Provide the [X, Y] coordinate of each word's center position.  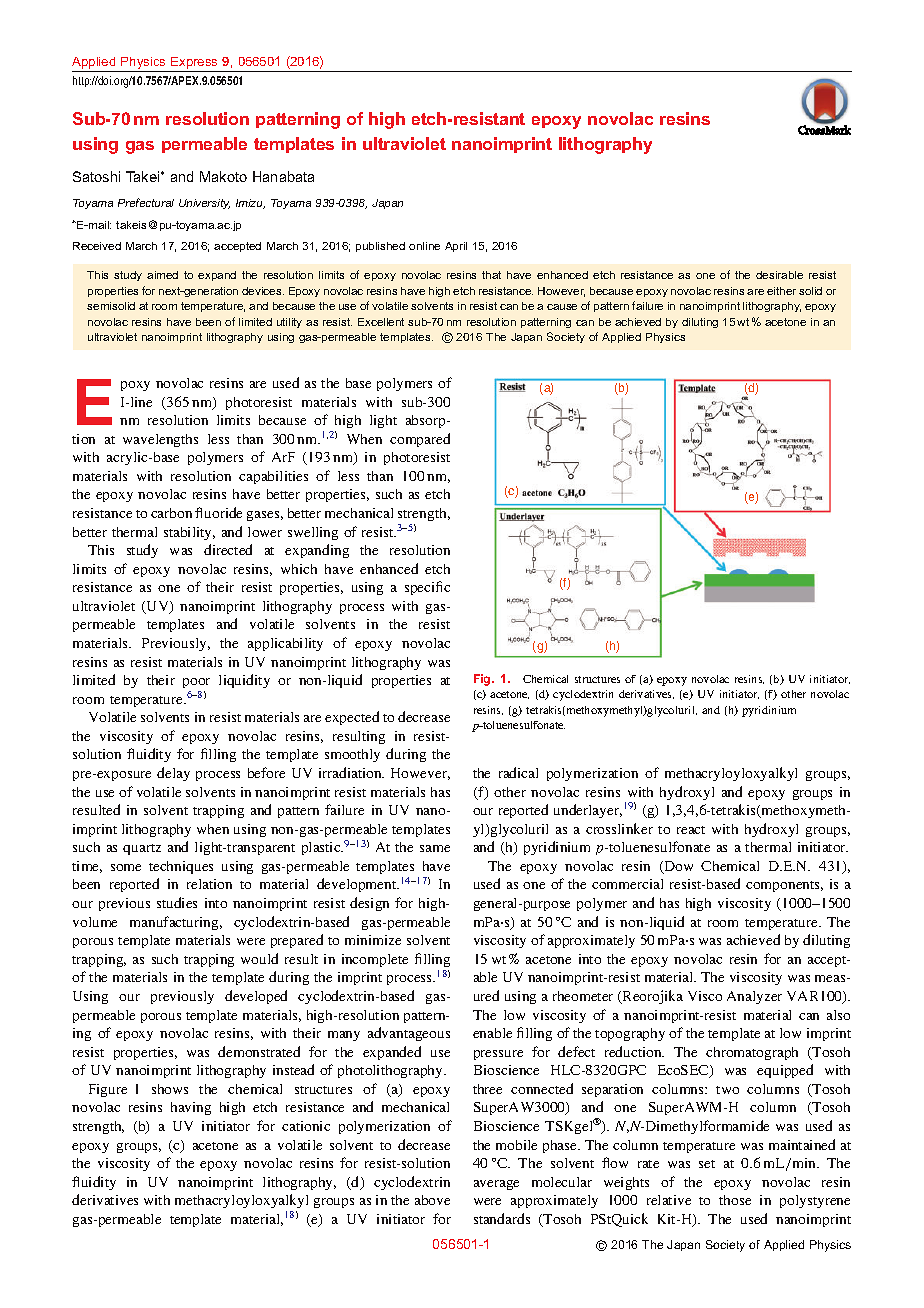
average [496, 1185]
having [191, 1108]
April [456, 247]
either [781, 291]
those [735, 1200]
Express [194, 64]
